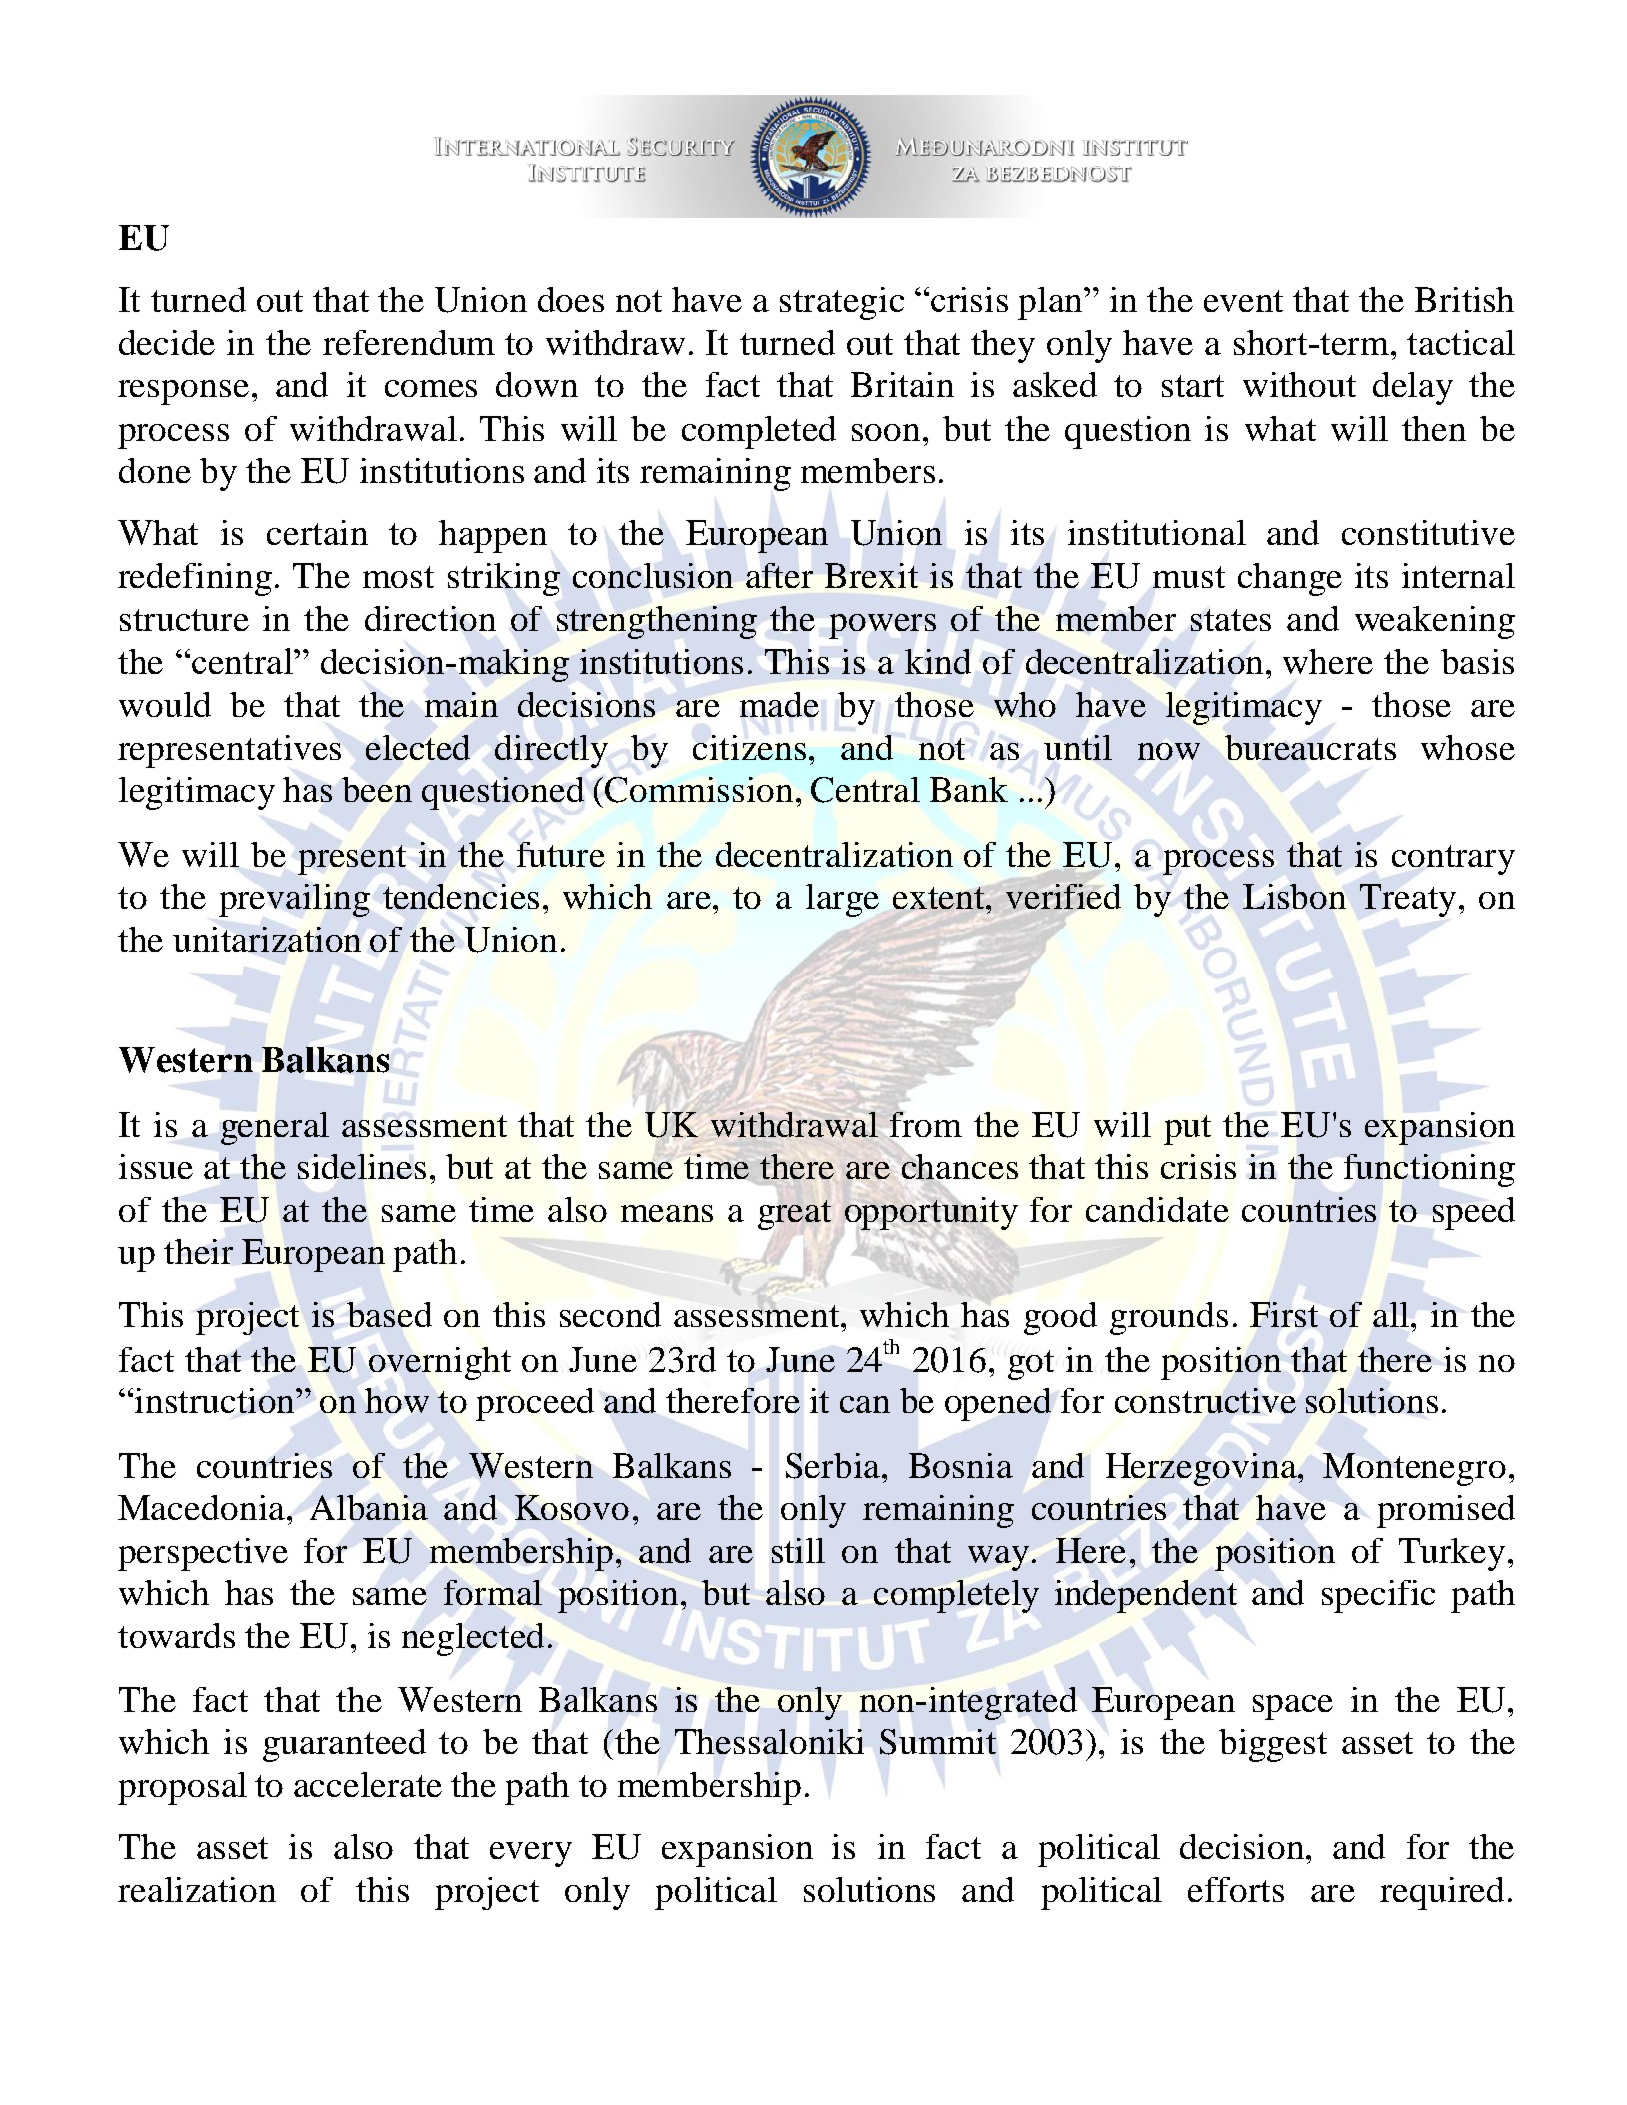 The height and width of the page is (2105, 1627). What do you see at coordinates (389, 1314) in the page?
I see `based` at bounding box center [389, 1314].
